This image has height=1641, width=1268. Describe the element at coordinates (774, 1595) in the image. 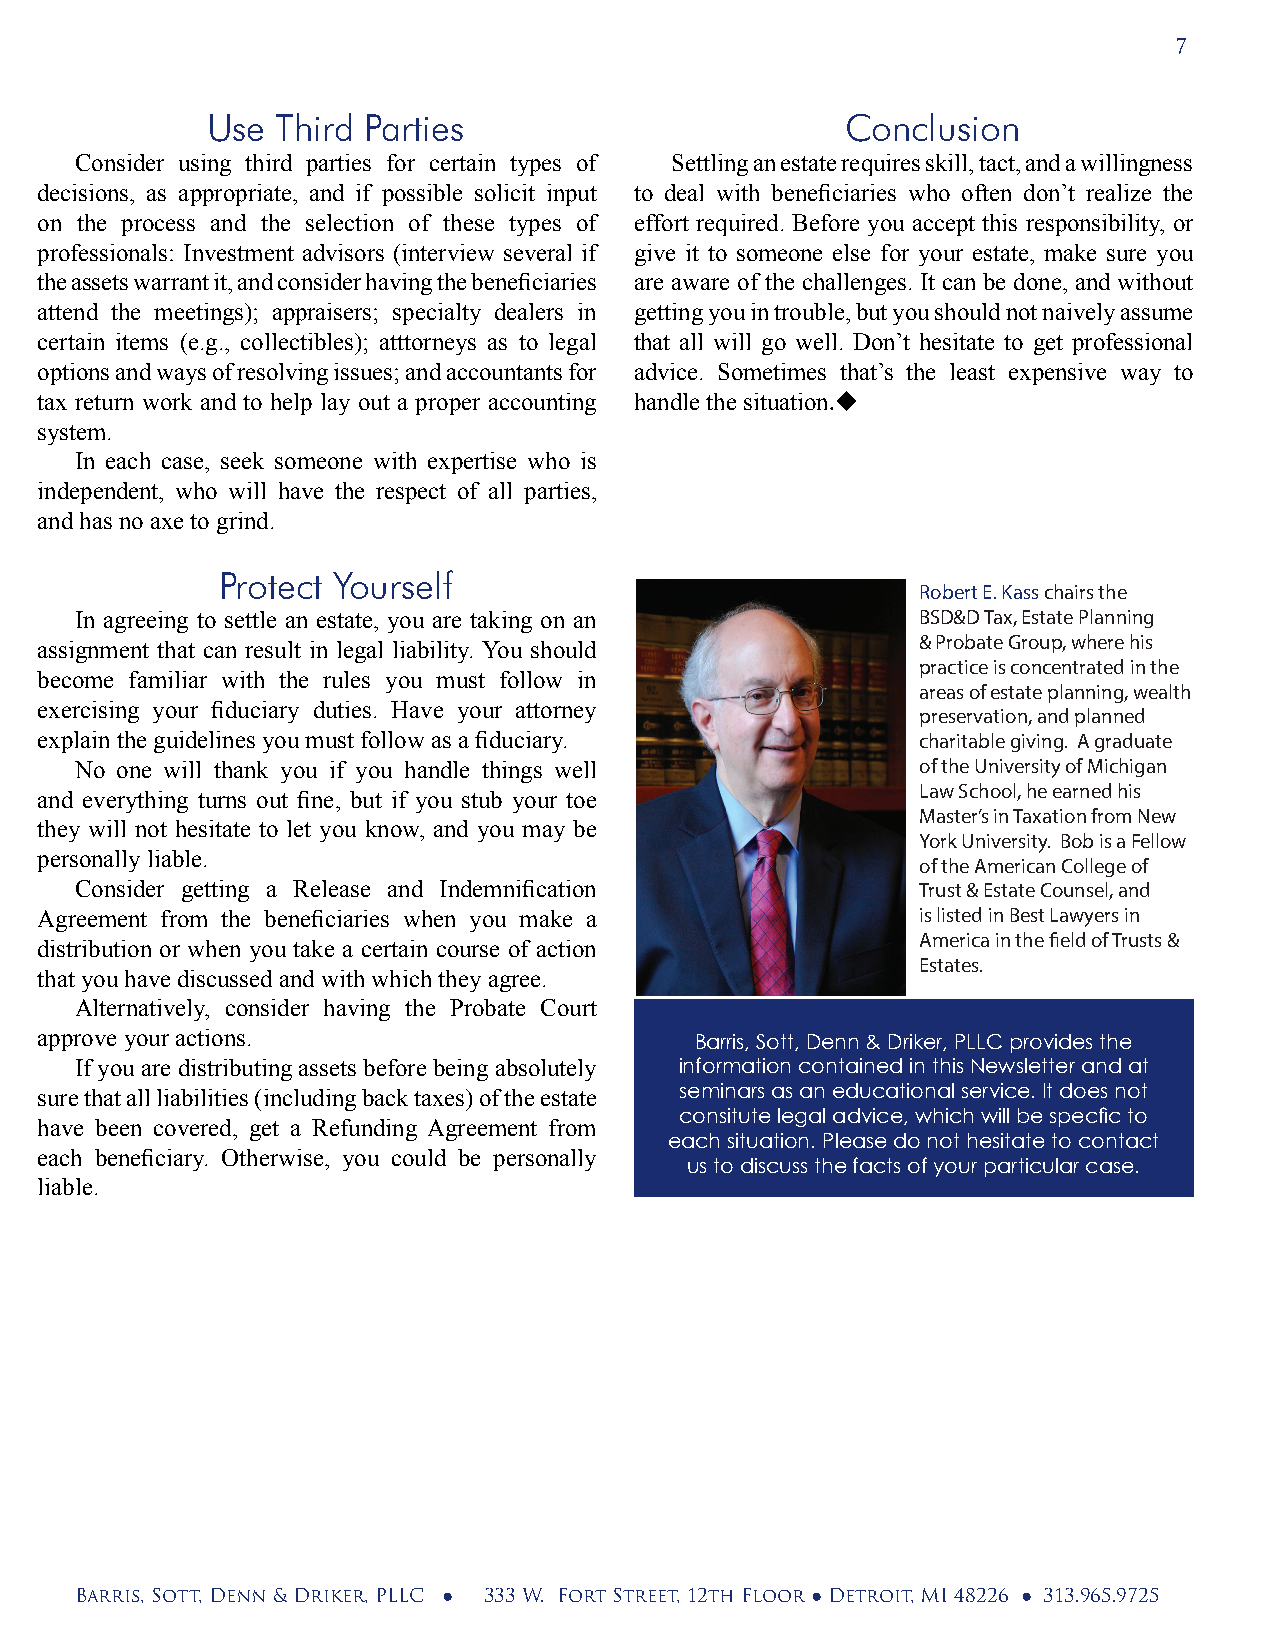

I see `Floor` at that location.
